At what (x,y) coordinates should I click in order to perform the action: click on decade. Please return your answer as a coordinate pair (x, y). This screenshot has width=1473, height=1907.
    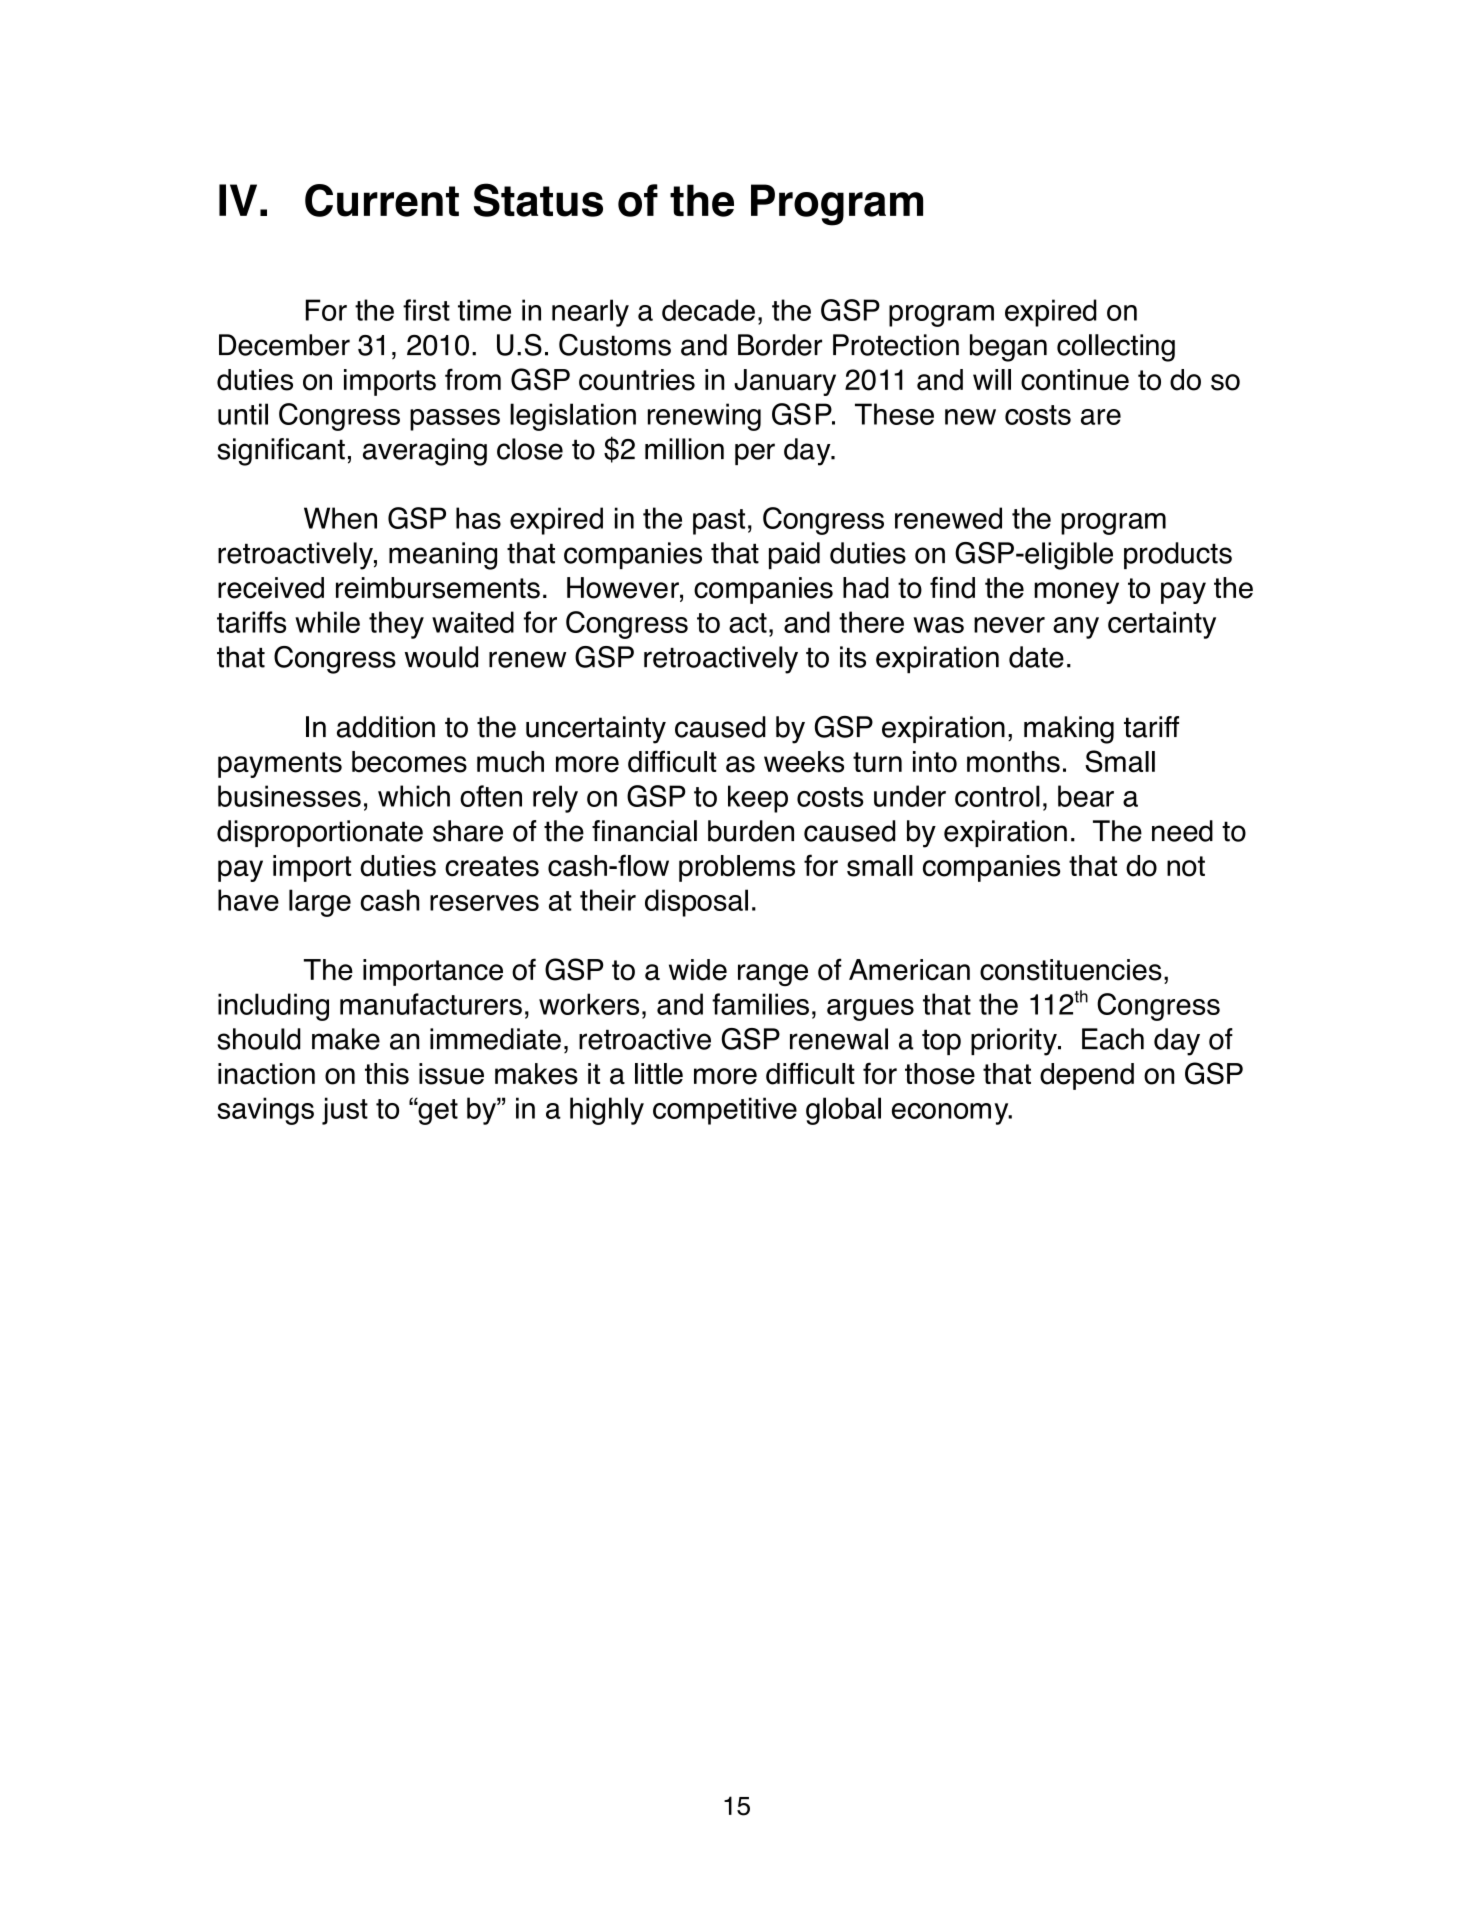
    Looking at the image, I should click on (708, 310).
